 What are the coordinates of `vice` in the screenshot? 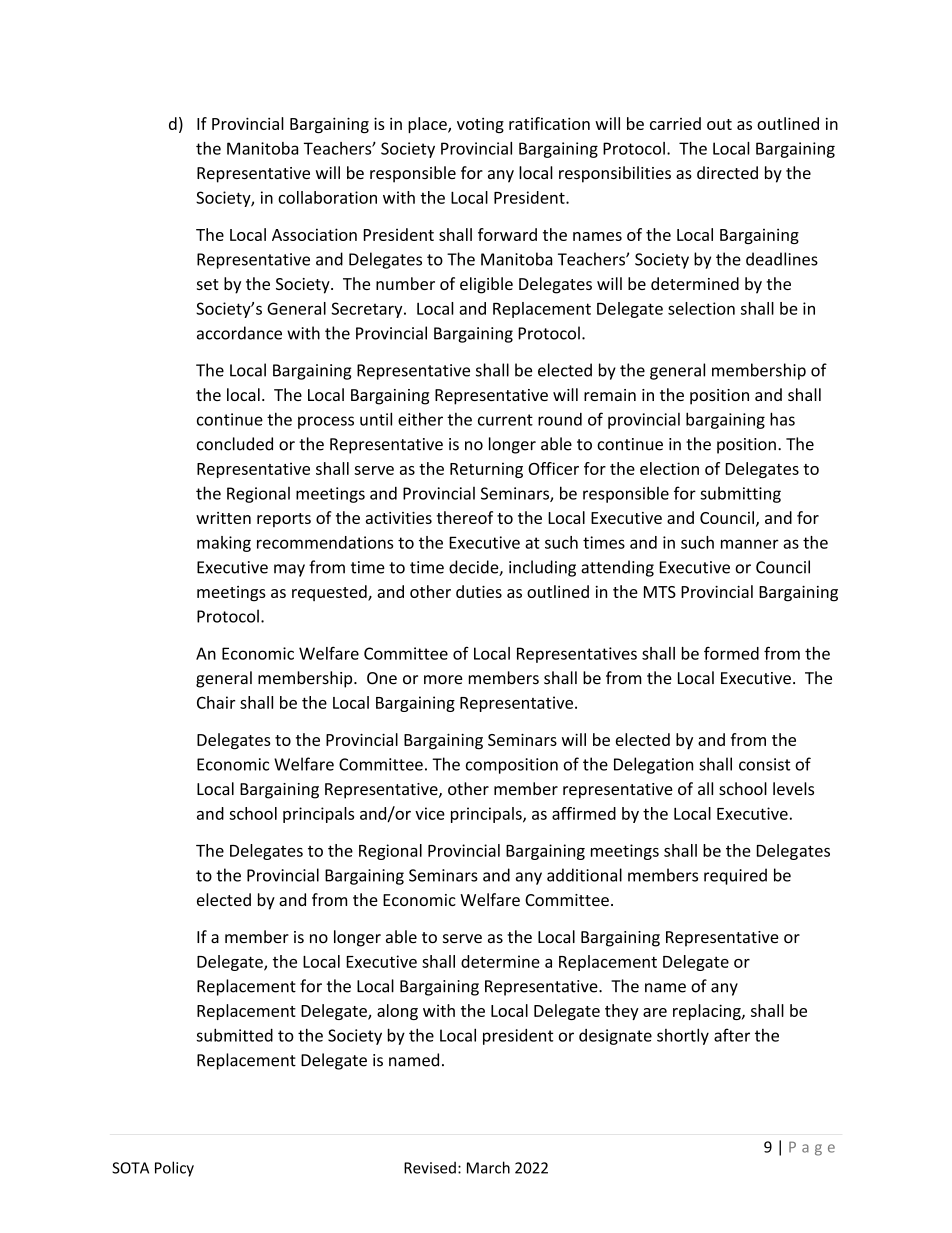 It's located at (430, 813).
